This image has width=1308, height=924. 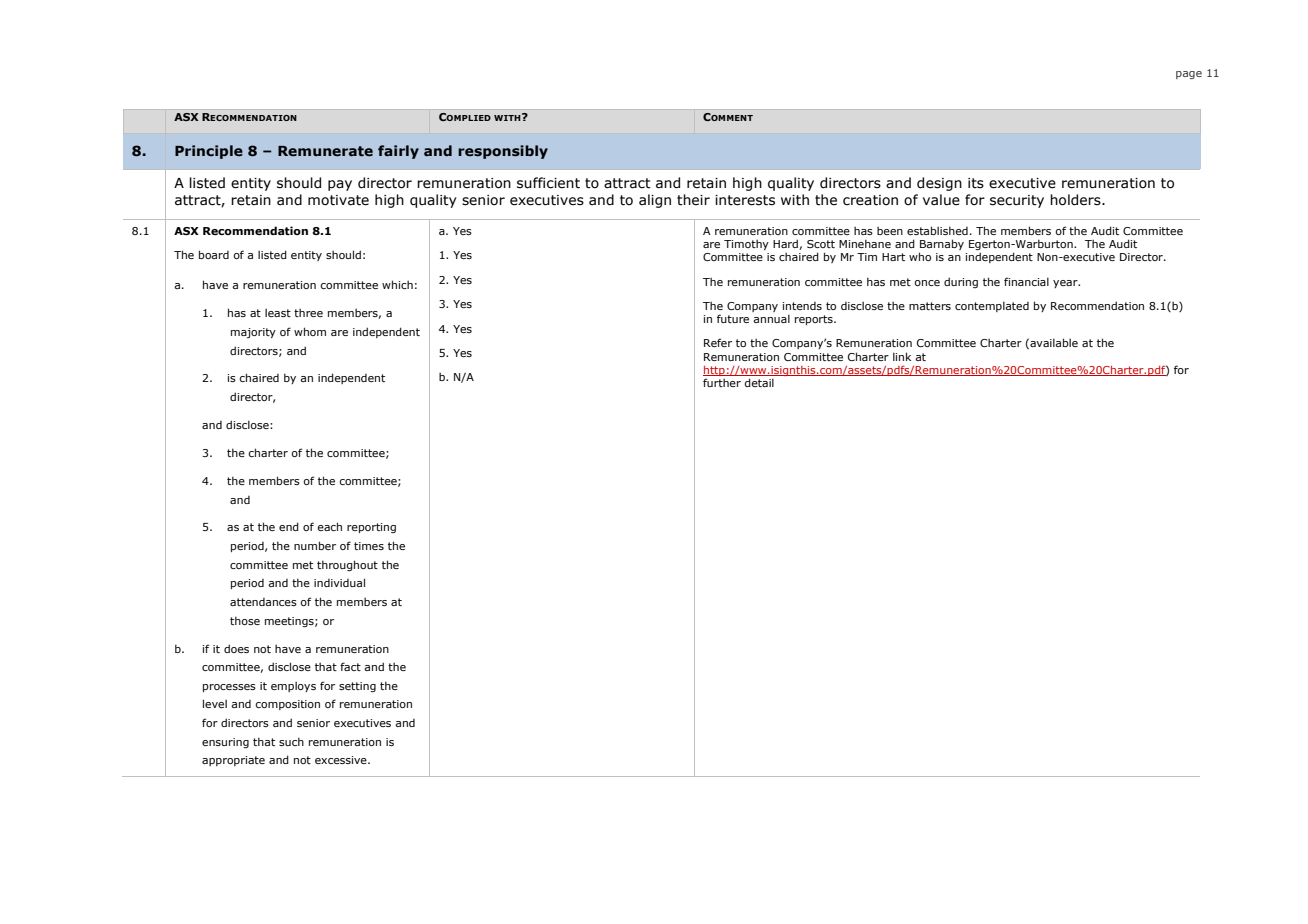 I want to click on link, so click(x=902, y=356).
